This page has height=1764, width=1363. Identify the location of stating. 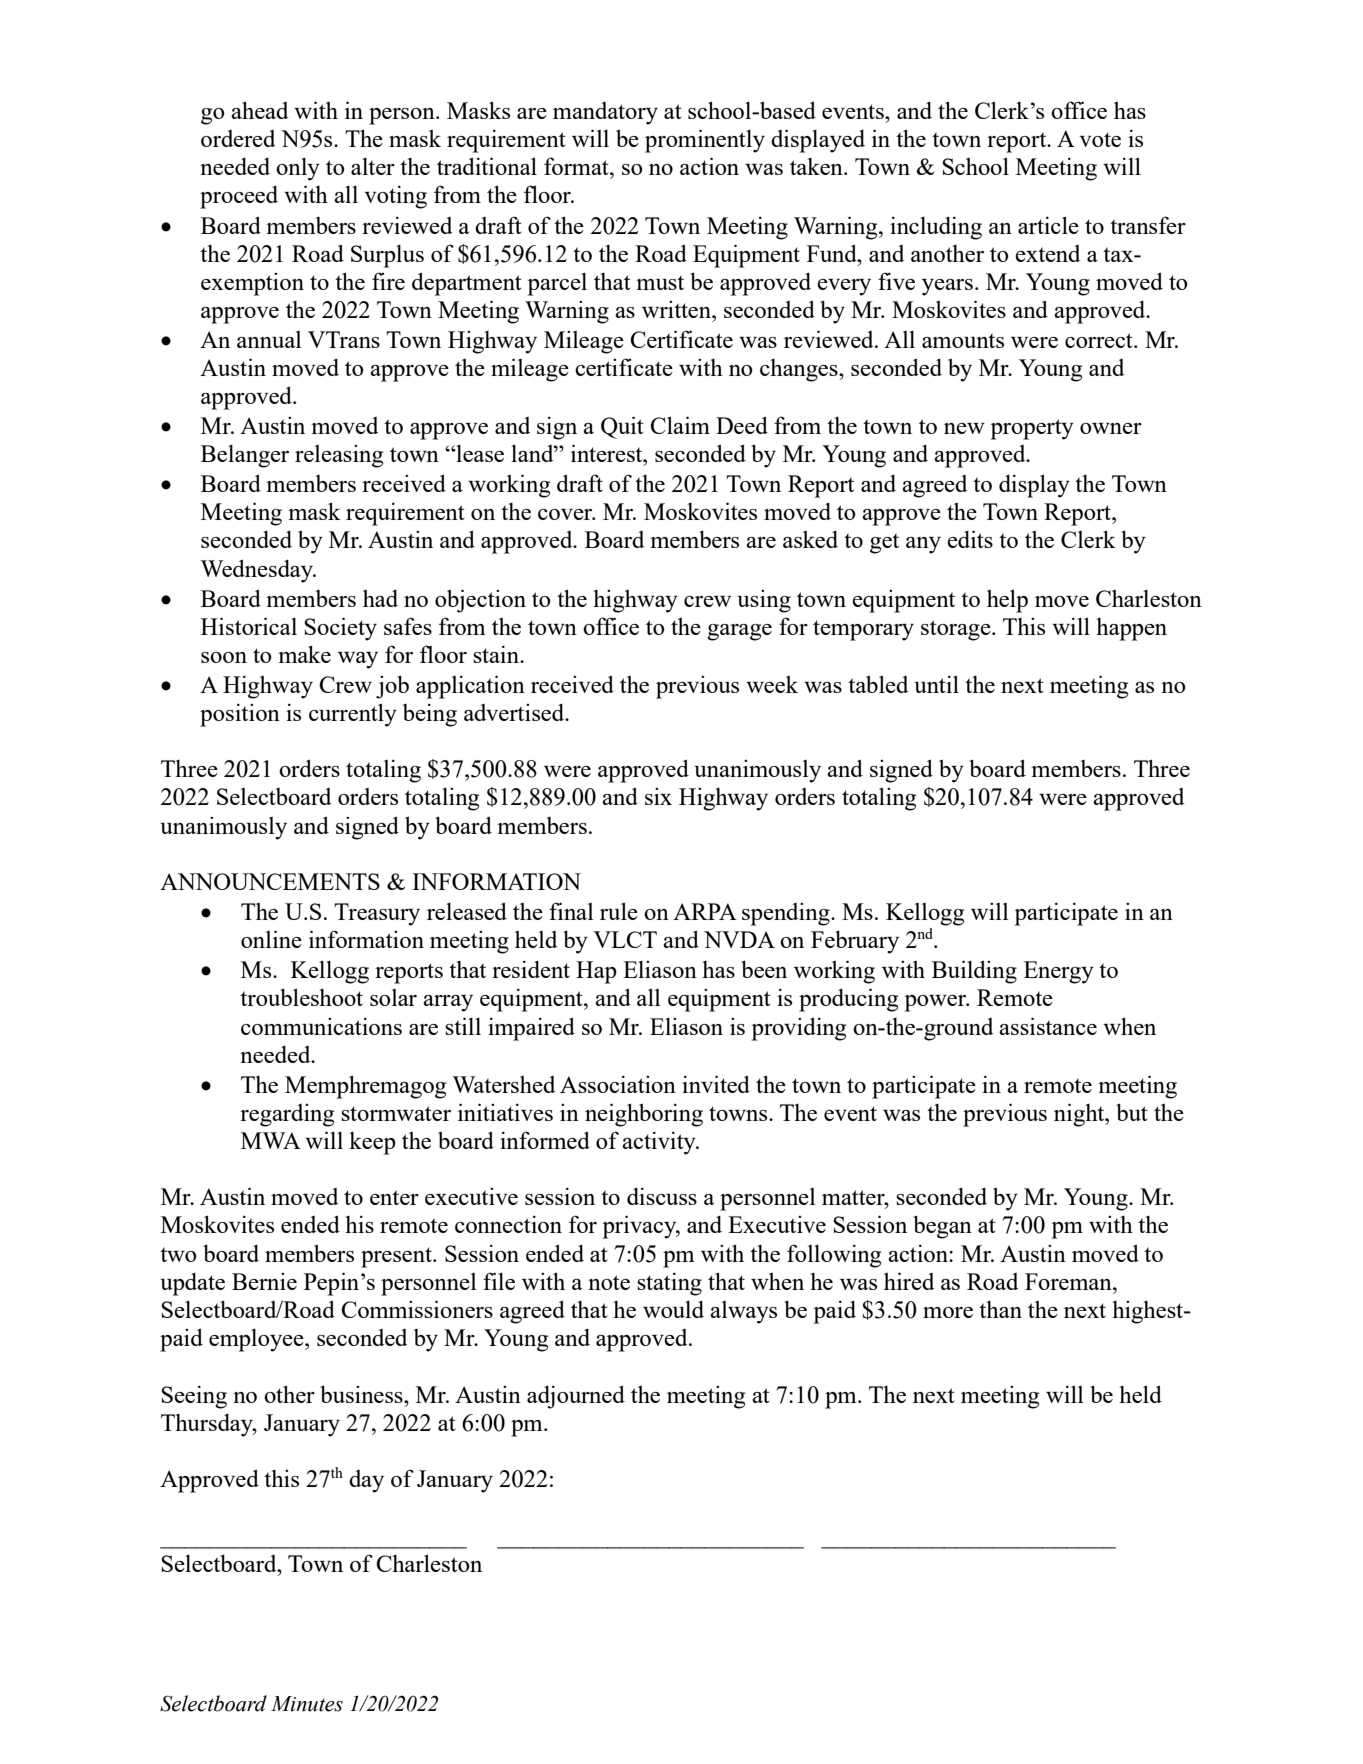
(669, 1284).
